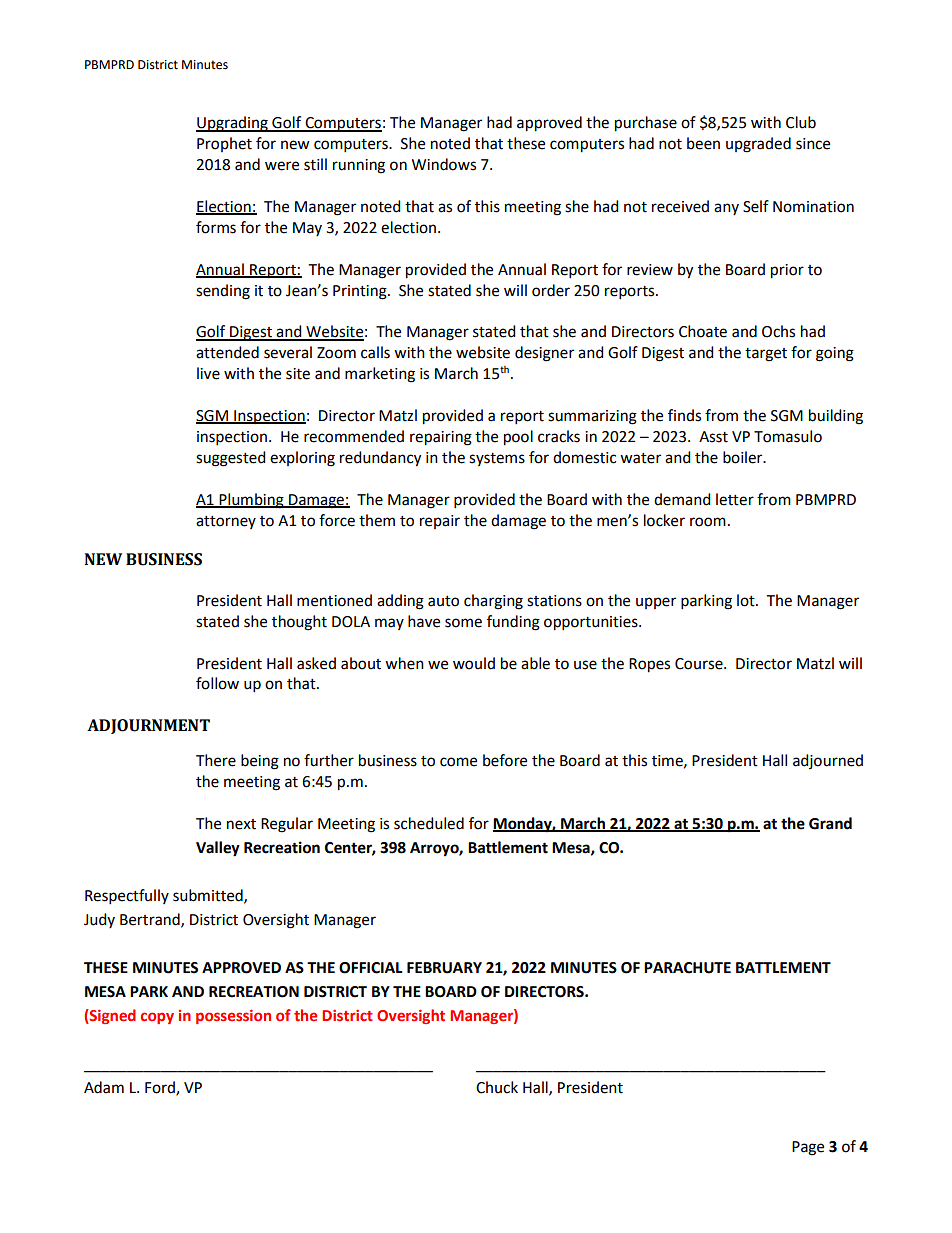 This document has width=952, height=1233. I want to click on come, so click(458, 762).
